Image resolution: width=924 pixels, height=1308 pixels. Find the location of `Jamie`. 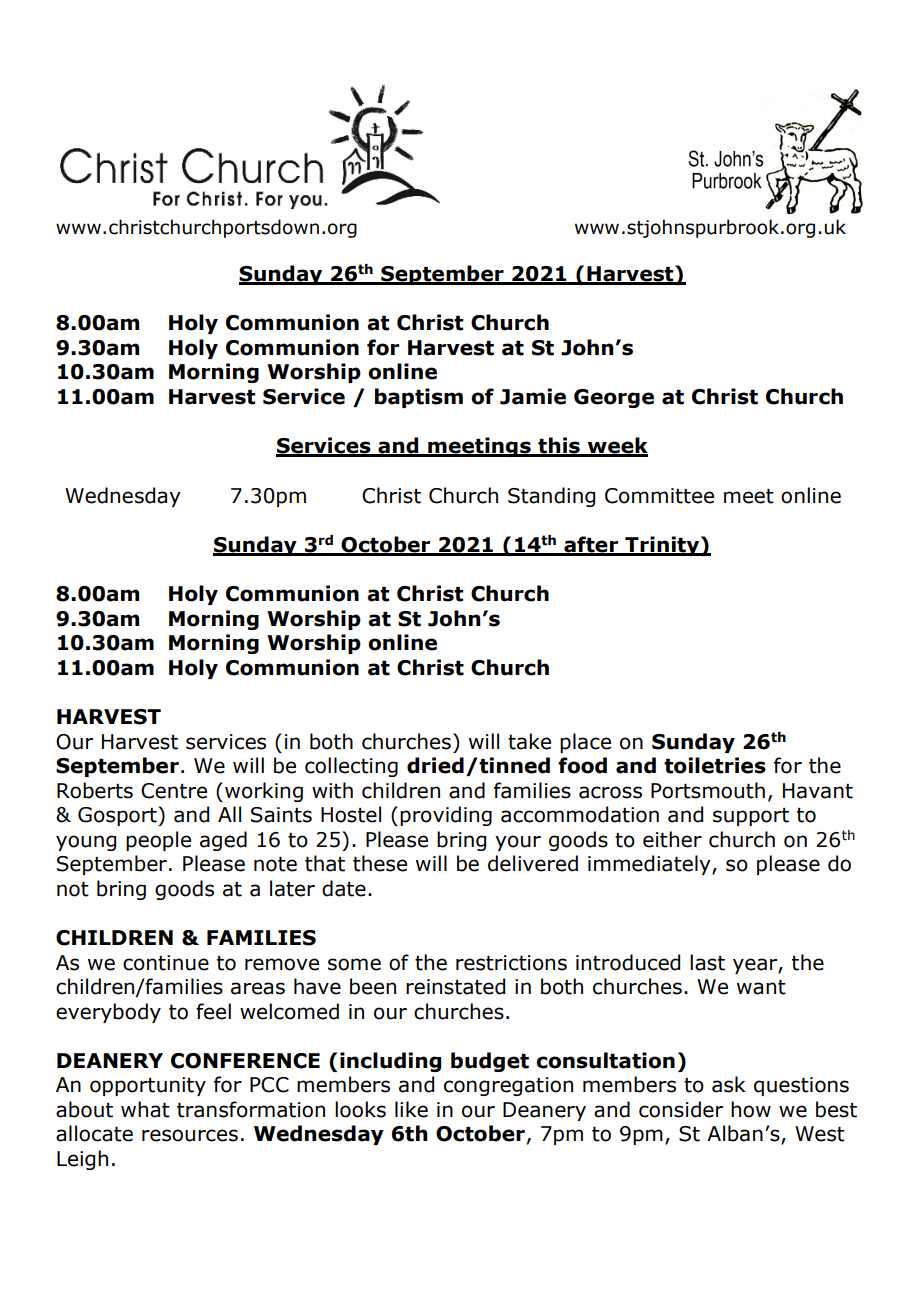

Jamie is located at coordinates (533, 396).
